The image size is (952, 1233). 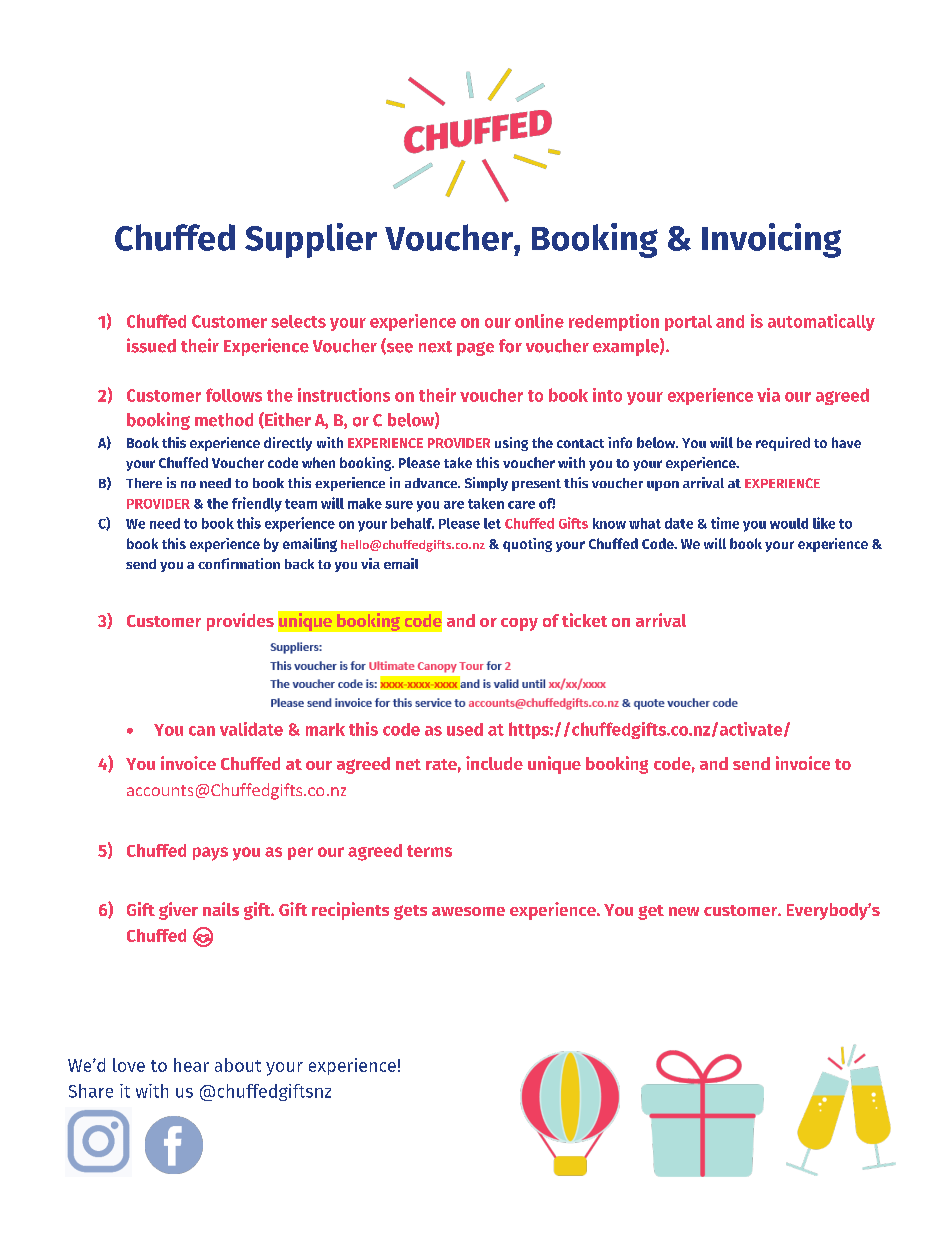 I want to click on provides, so click(x=240, y=622).
